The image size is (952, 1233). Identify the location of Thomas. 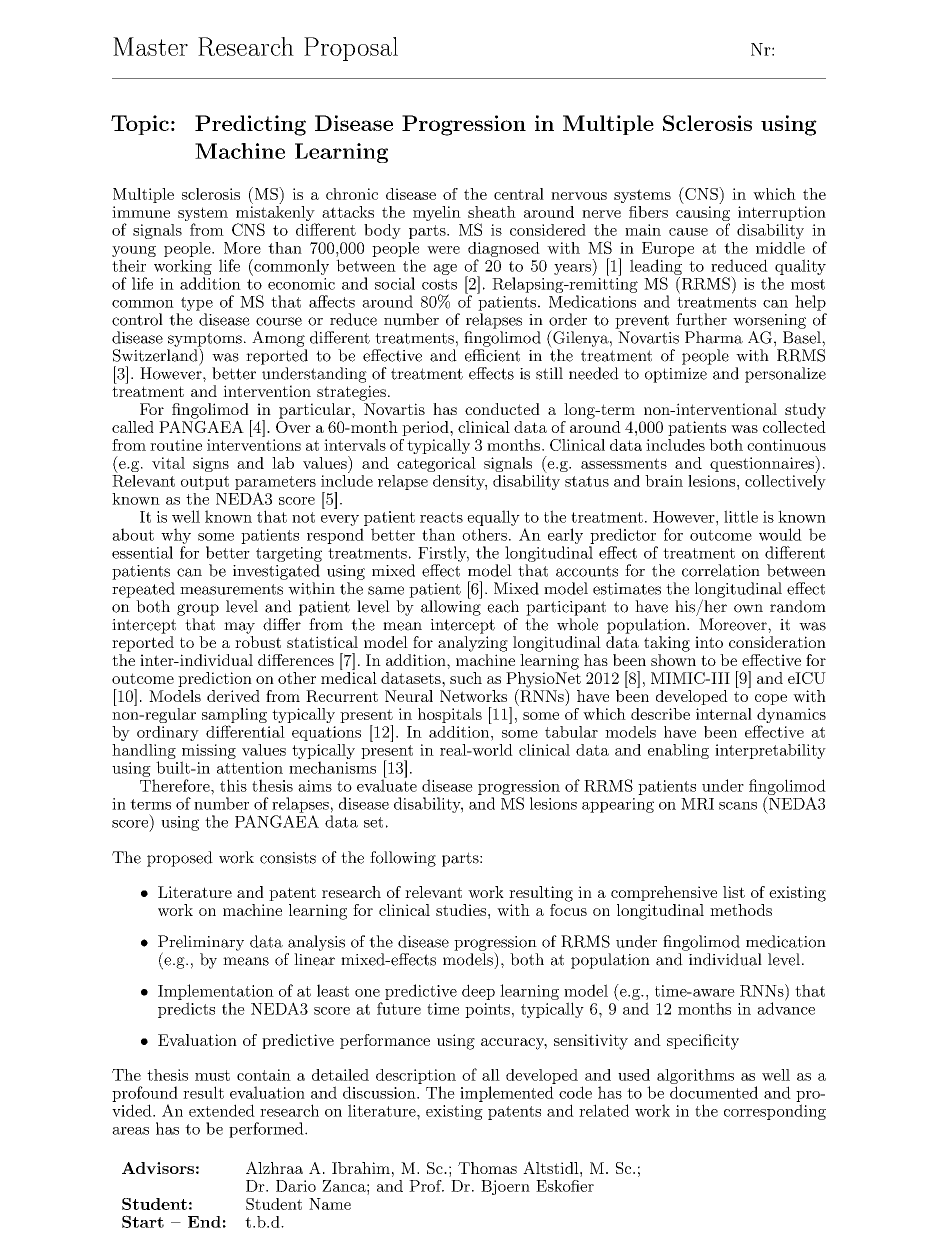
(487, 1168).
